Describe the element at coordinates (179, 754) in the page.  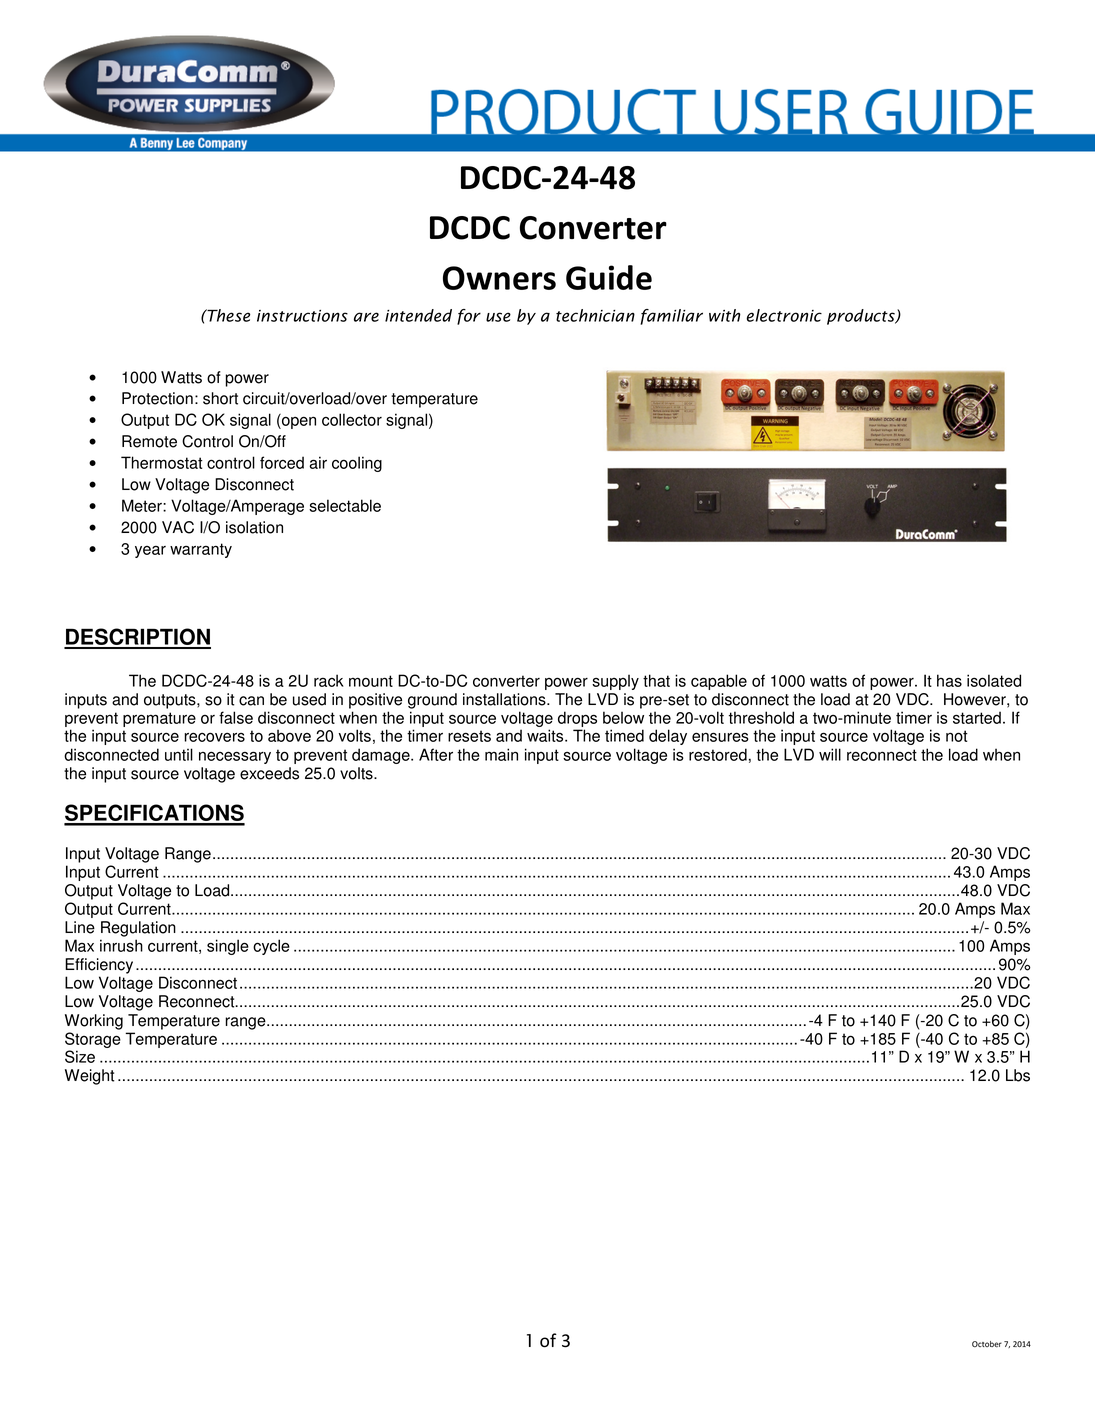
I see `until` at that location.
